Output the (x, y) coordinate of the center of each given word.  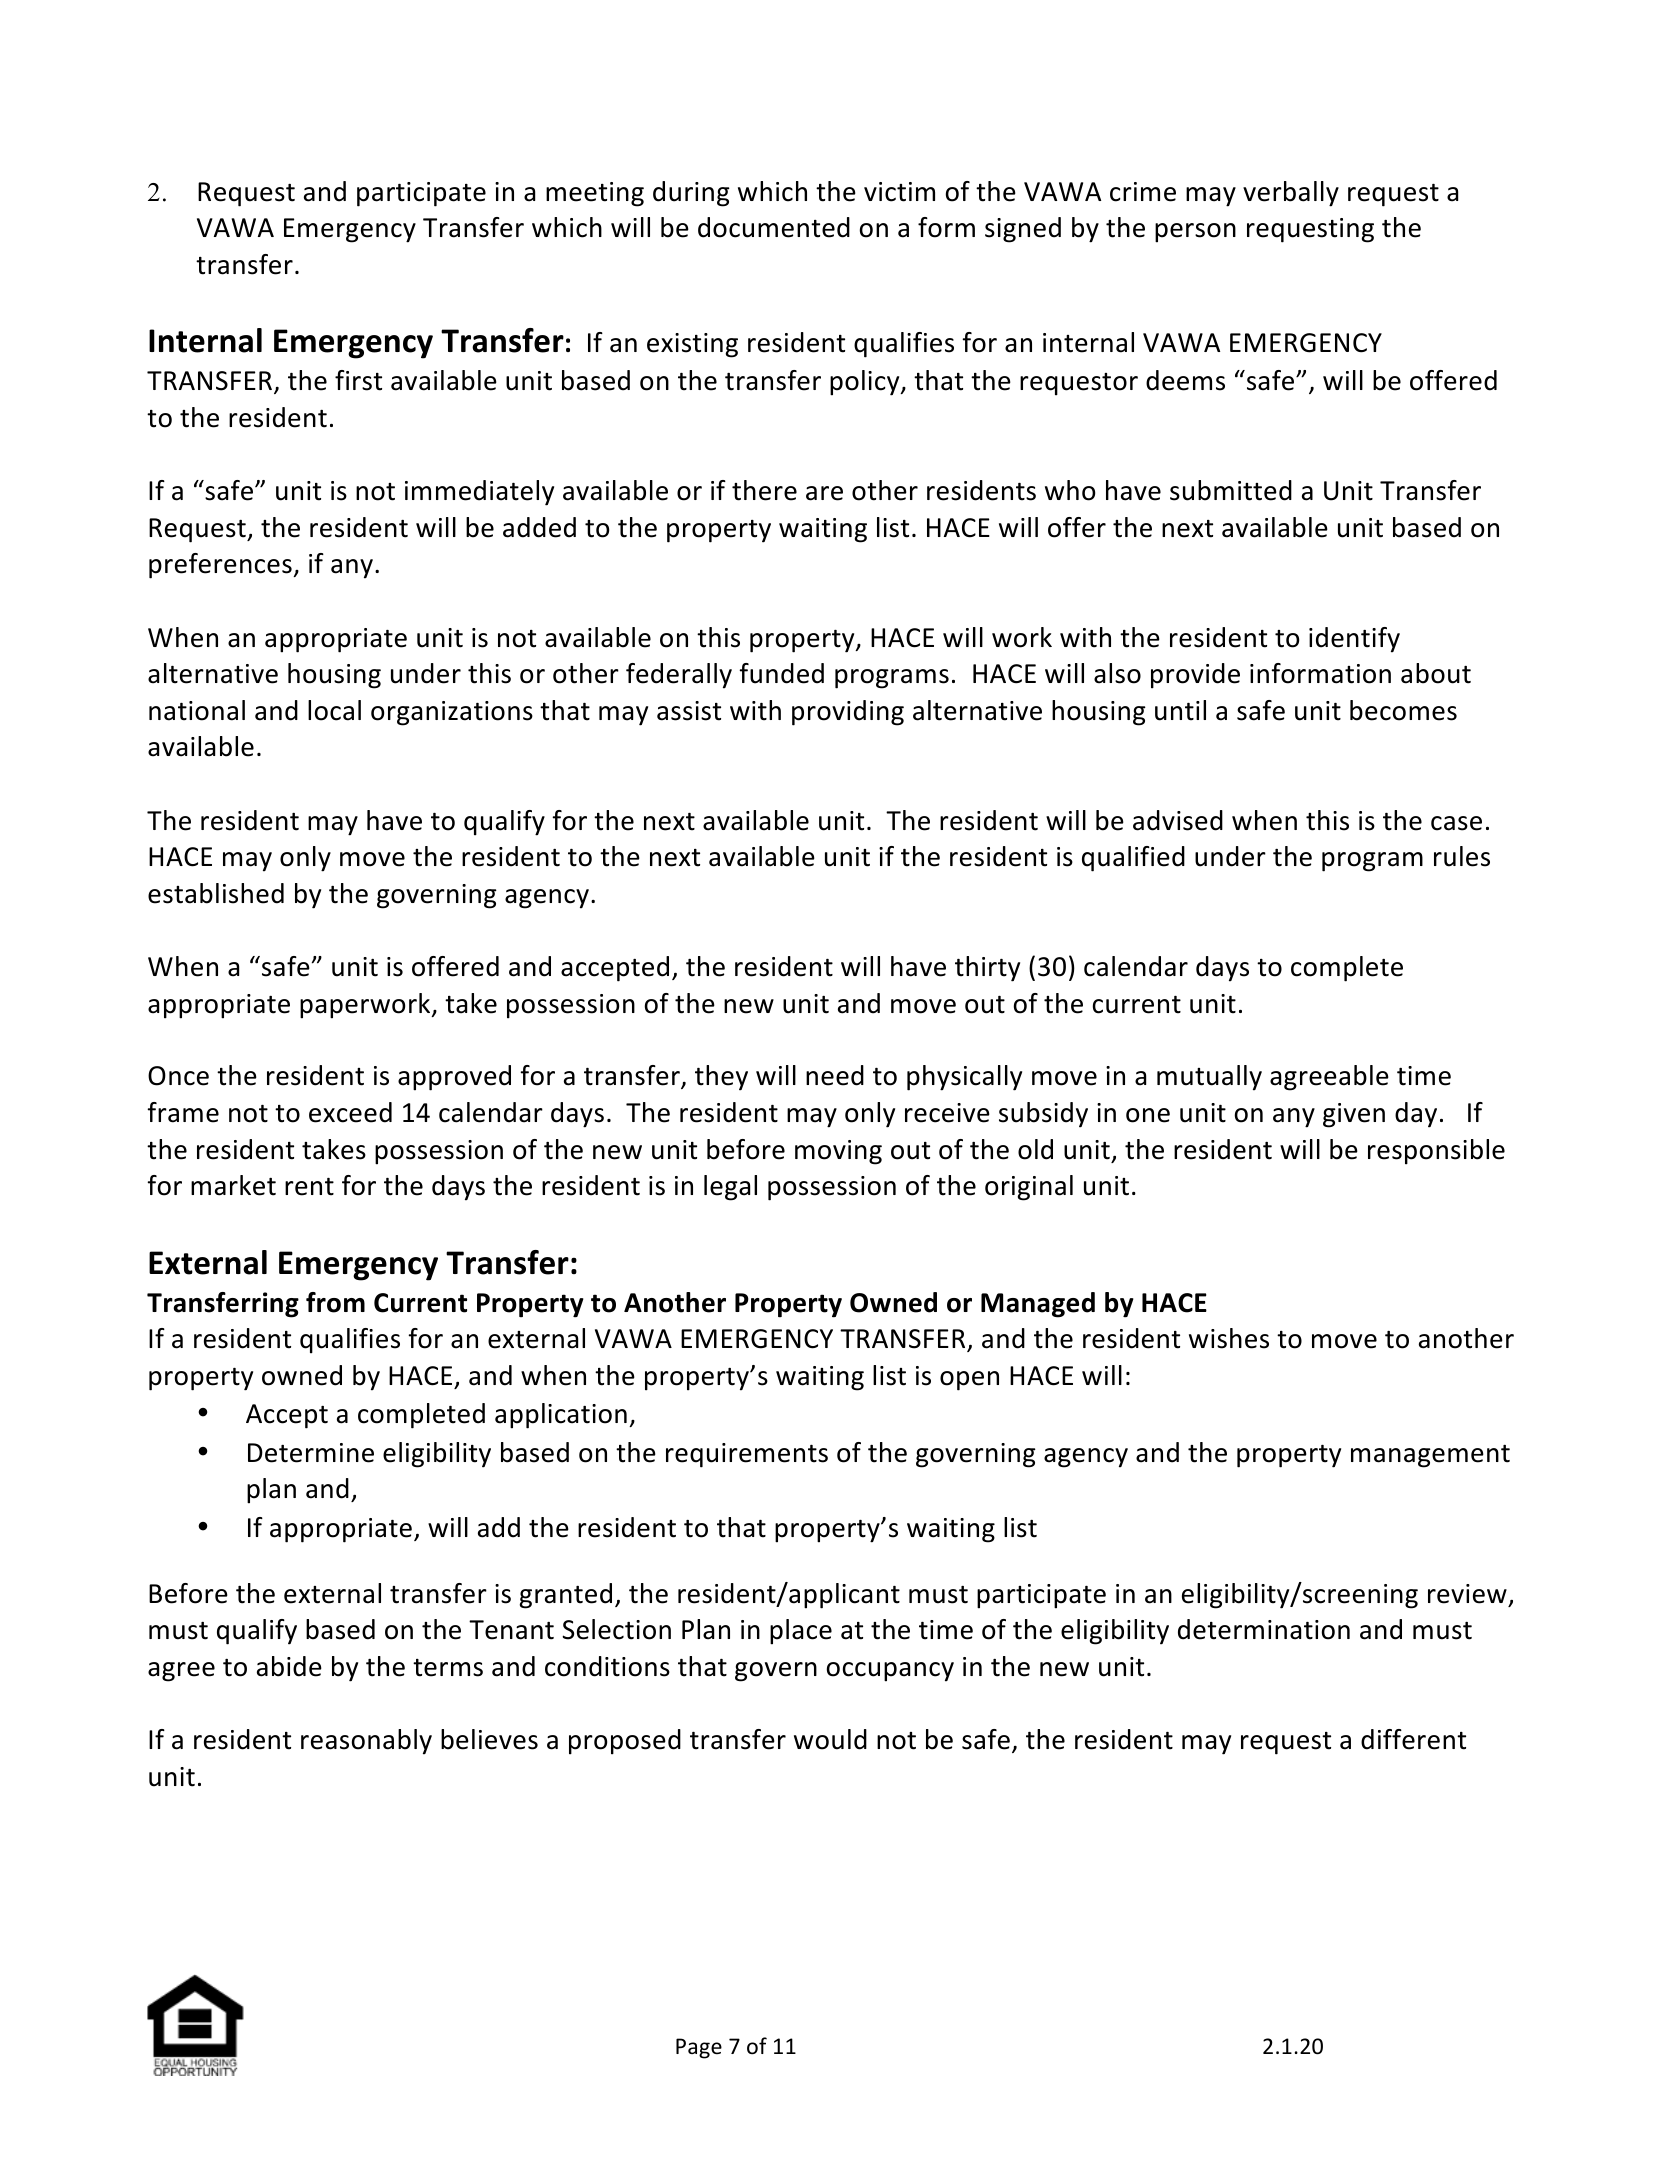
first (358, 380)
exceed (350, 1112)
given (1354, 1115)
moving (838, 1152)
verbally (1291, 194)
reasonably (366, 1742)
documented (774, 227)
